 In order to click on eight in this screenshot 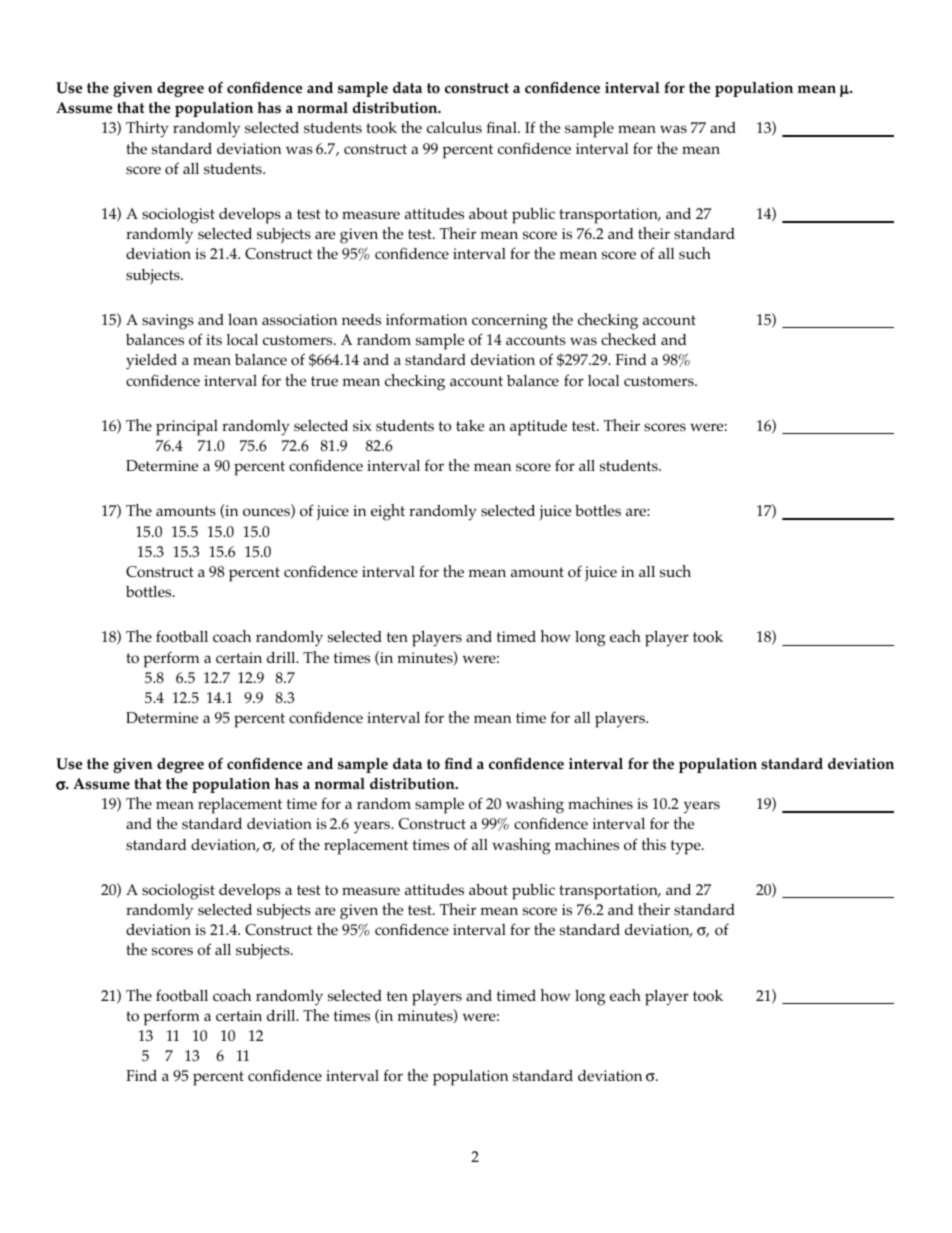, I will do `click(388, 512)`.
